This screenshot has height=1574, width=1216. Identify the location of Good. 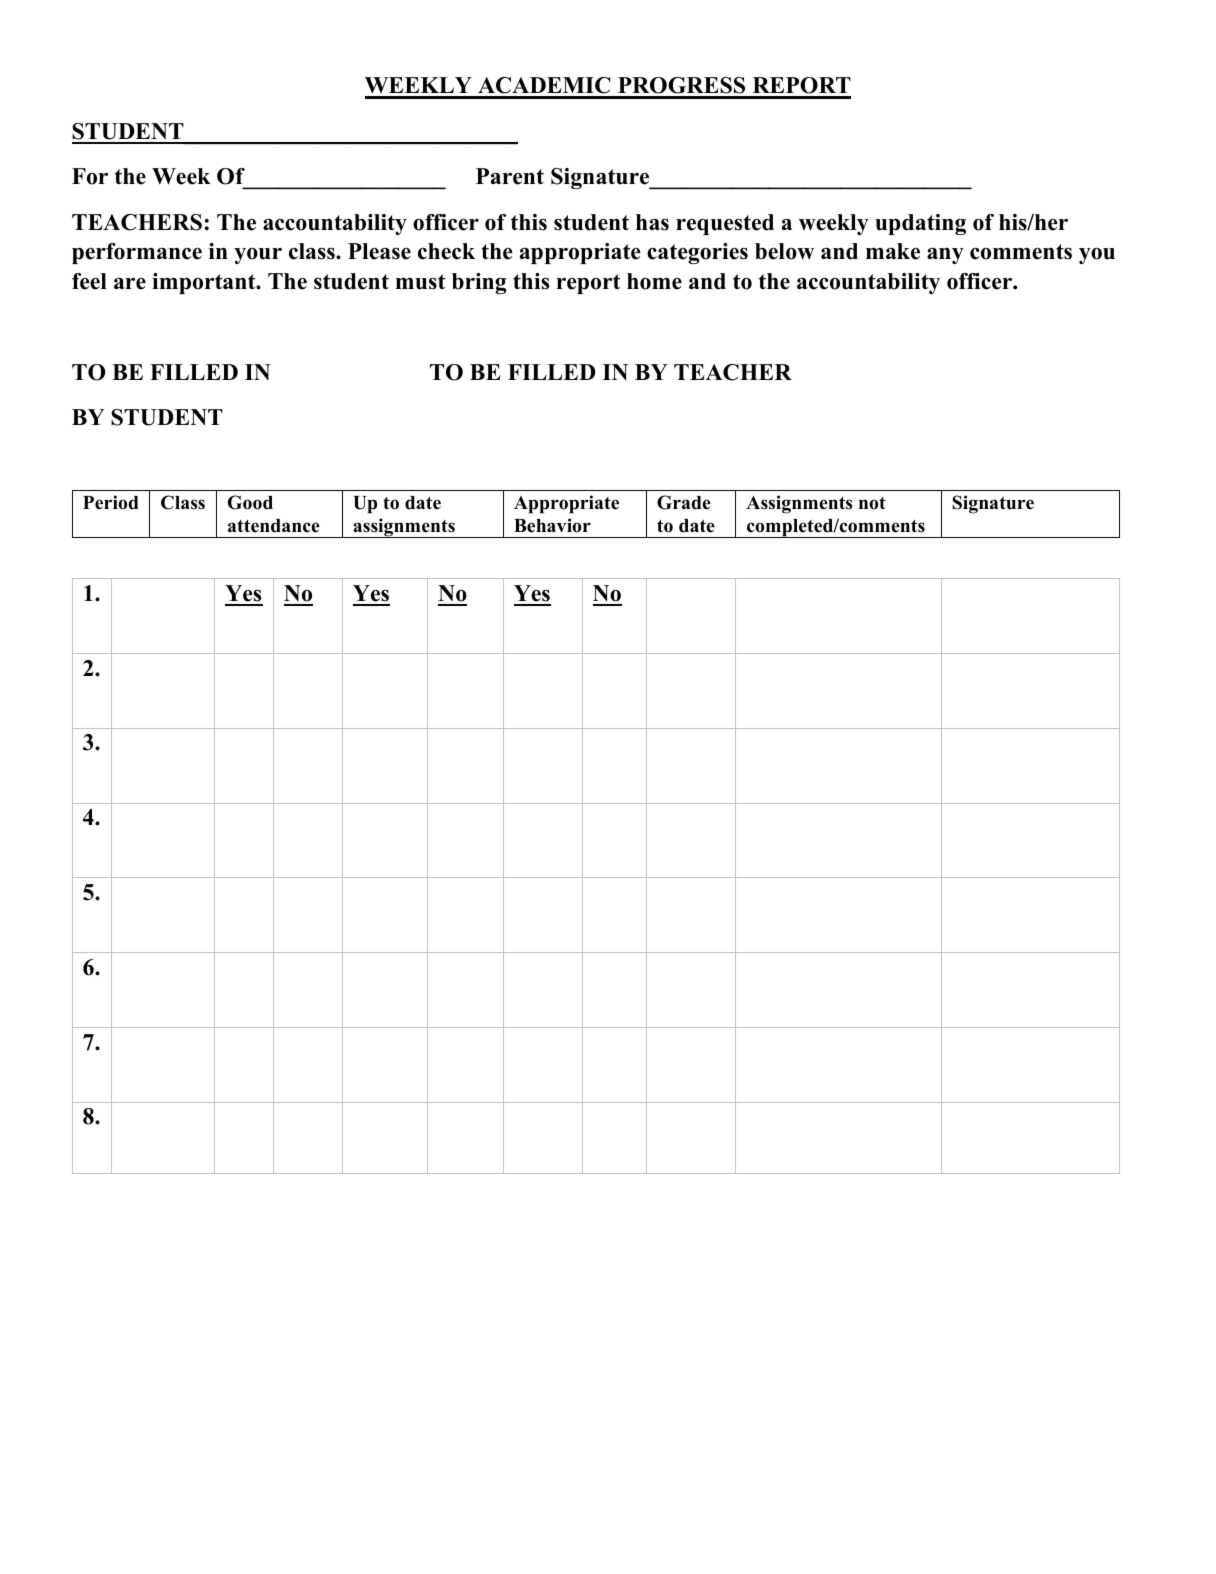
(250, 502).
